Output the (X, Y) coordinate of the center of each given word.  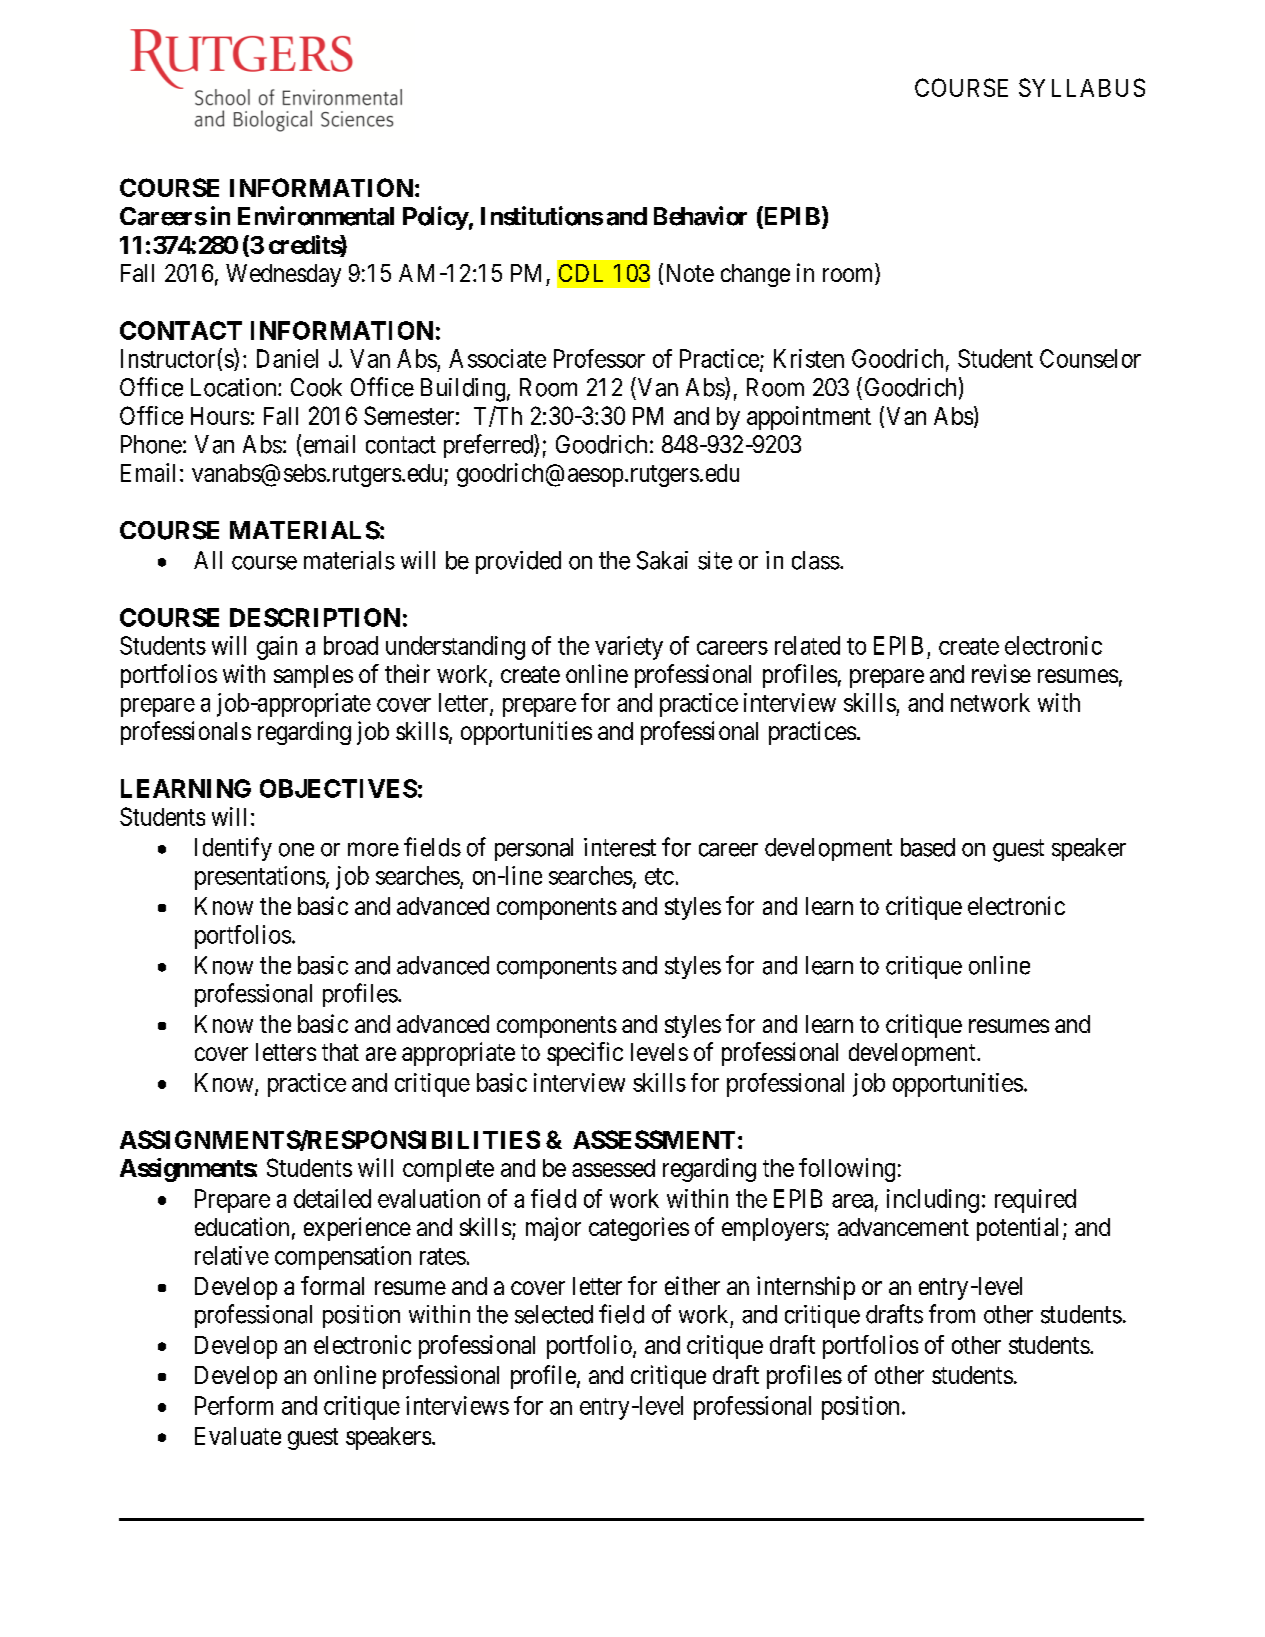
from (952, 1314)
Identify (233, 849)
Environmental (316, 216)
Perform (234, 1405)
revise (1001, 673)
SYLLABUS (1082, 87)
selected (554, 1314)
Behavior (700, 216)
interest (620, 847)
